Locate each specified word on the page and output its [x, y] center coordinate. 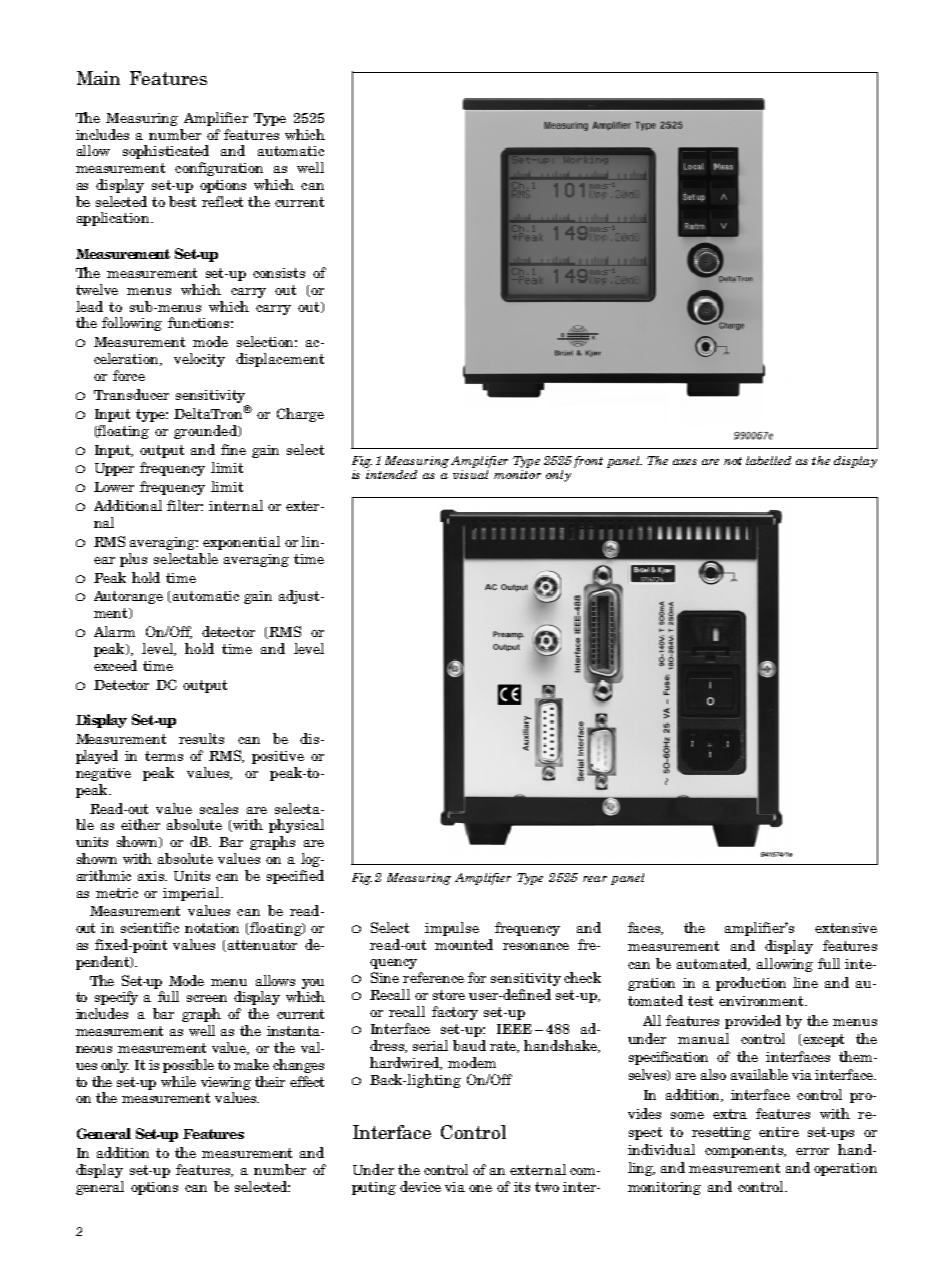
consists [279, 273]
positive [278, 757]
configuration [219, 169]
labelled [768, 460]
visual [470, 474]
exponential [241, 543]
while [178, 1081]
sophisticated [166, 152]
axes [685, 462]
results [201, 738]
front [588, 462]
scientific [150, 927]
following [132, 324]
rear [595, 879]
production [751, 984]
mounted [464, 944]
